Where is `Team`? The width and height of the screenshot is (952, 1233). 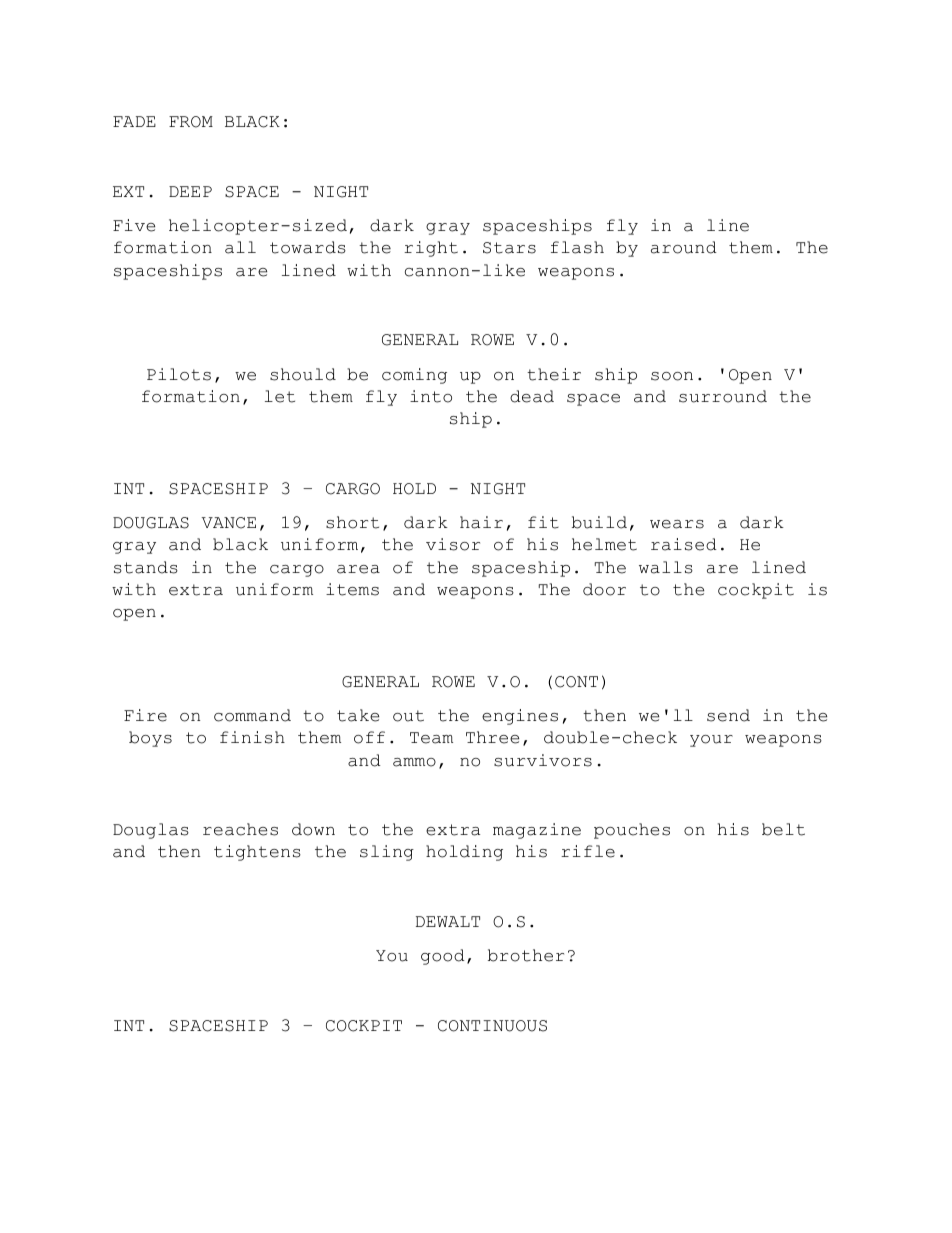
Team is located at coordinates (431, 738).
